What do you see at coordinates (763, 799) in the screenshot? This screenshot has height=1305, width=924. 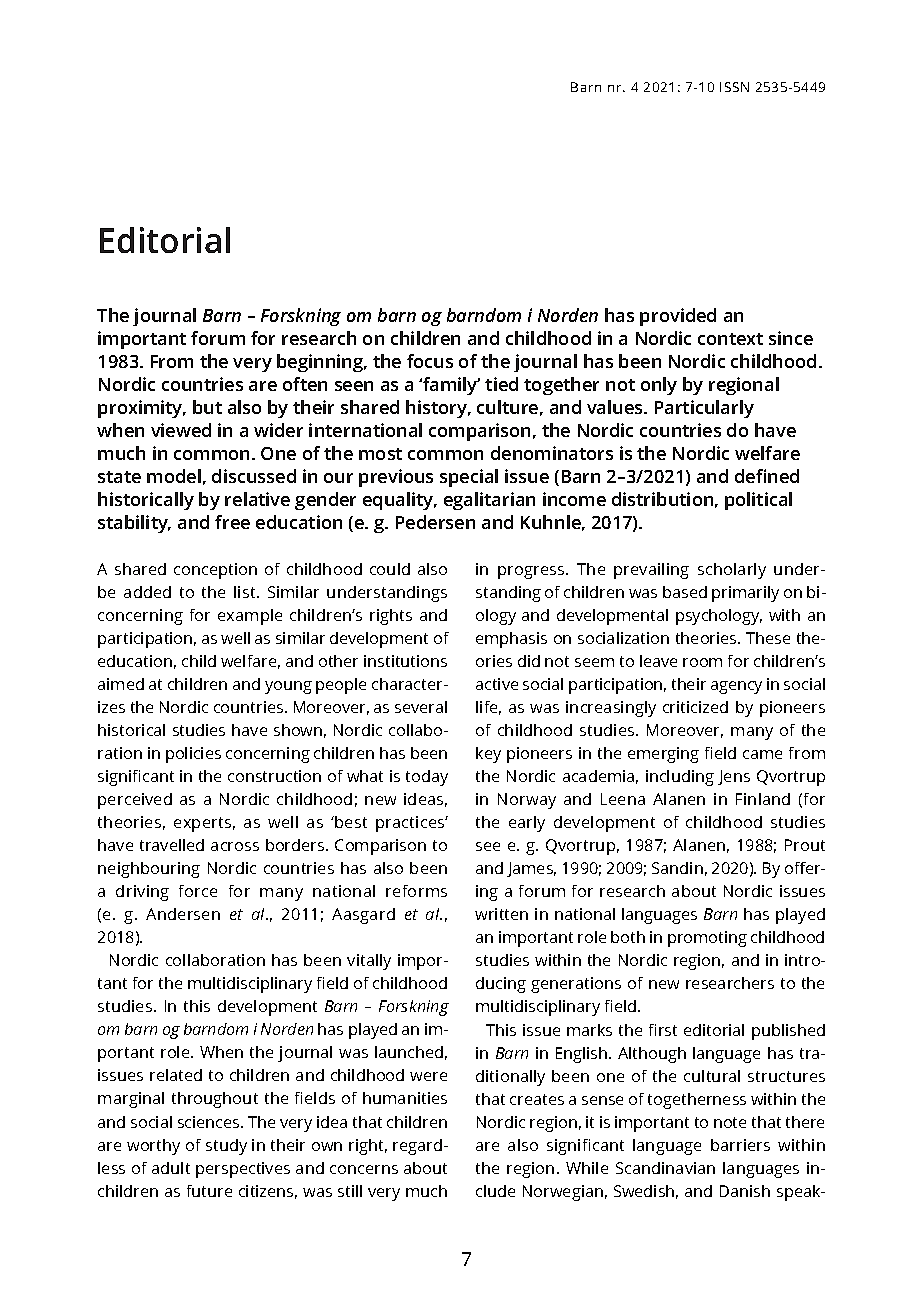 I see `Finland` at bounding box center [763, 799].
